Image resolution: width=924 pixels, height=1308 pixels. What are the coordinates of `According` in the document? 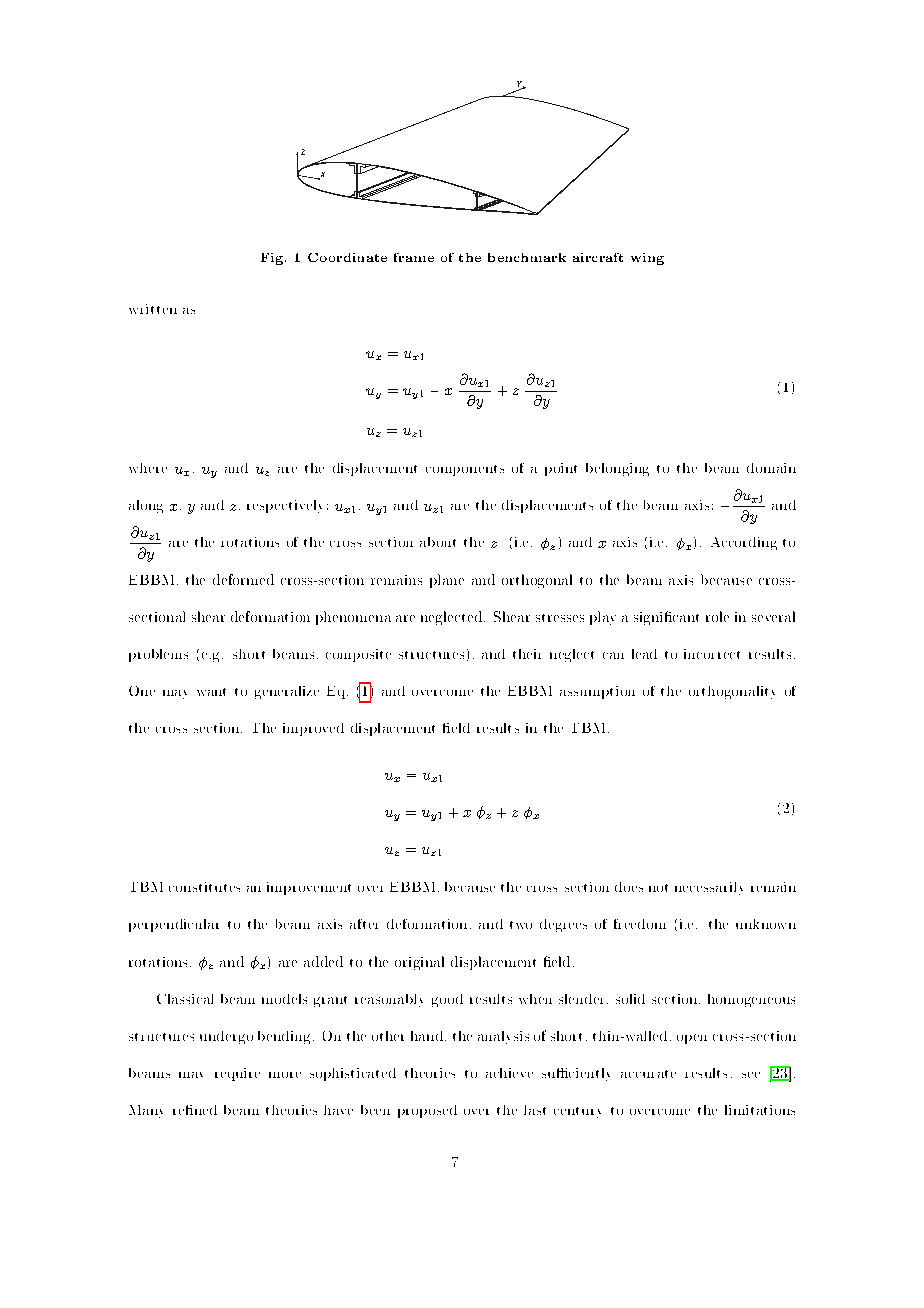 It's located at (744, 543).
